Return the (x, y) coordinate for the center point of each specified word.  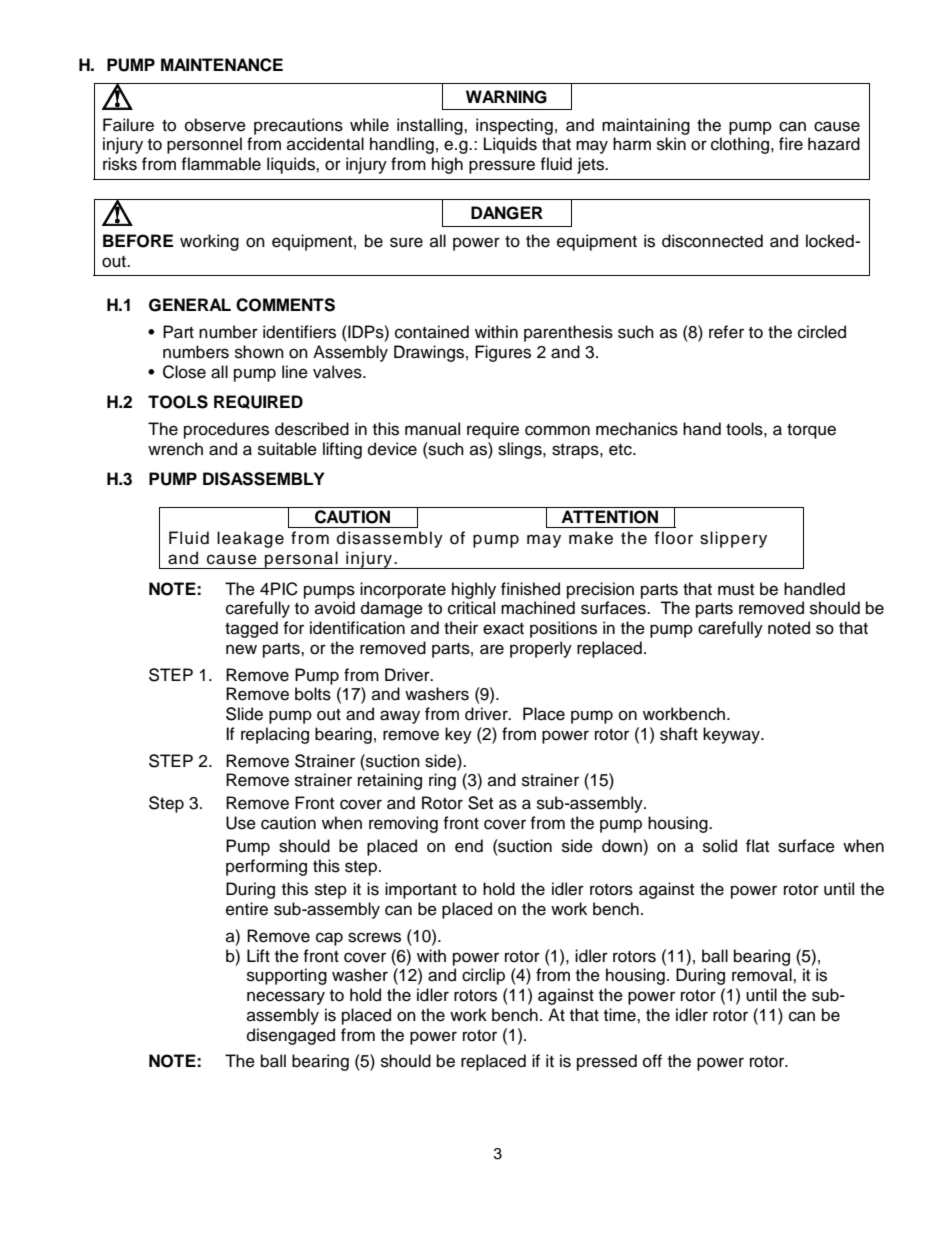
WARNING (506, 97)
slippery (733, 539)
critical (471, 608)
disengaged (291, 1036)
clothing (741, 145)
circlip (483, 976)
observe (215, 125)
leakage (250, 539)
